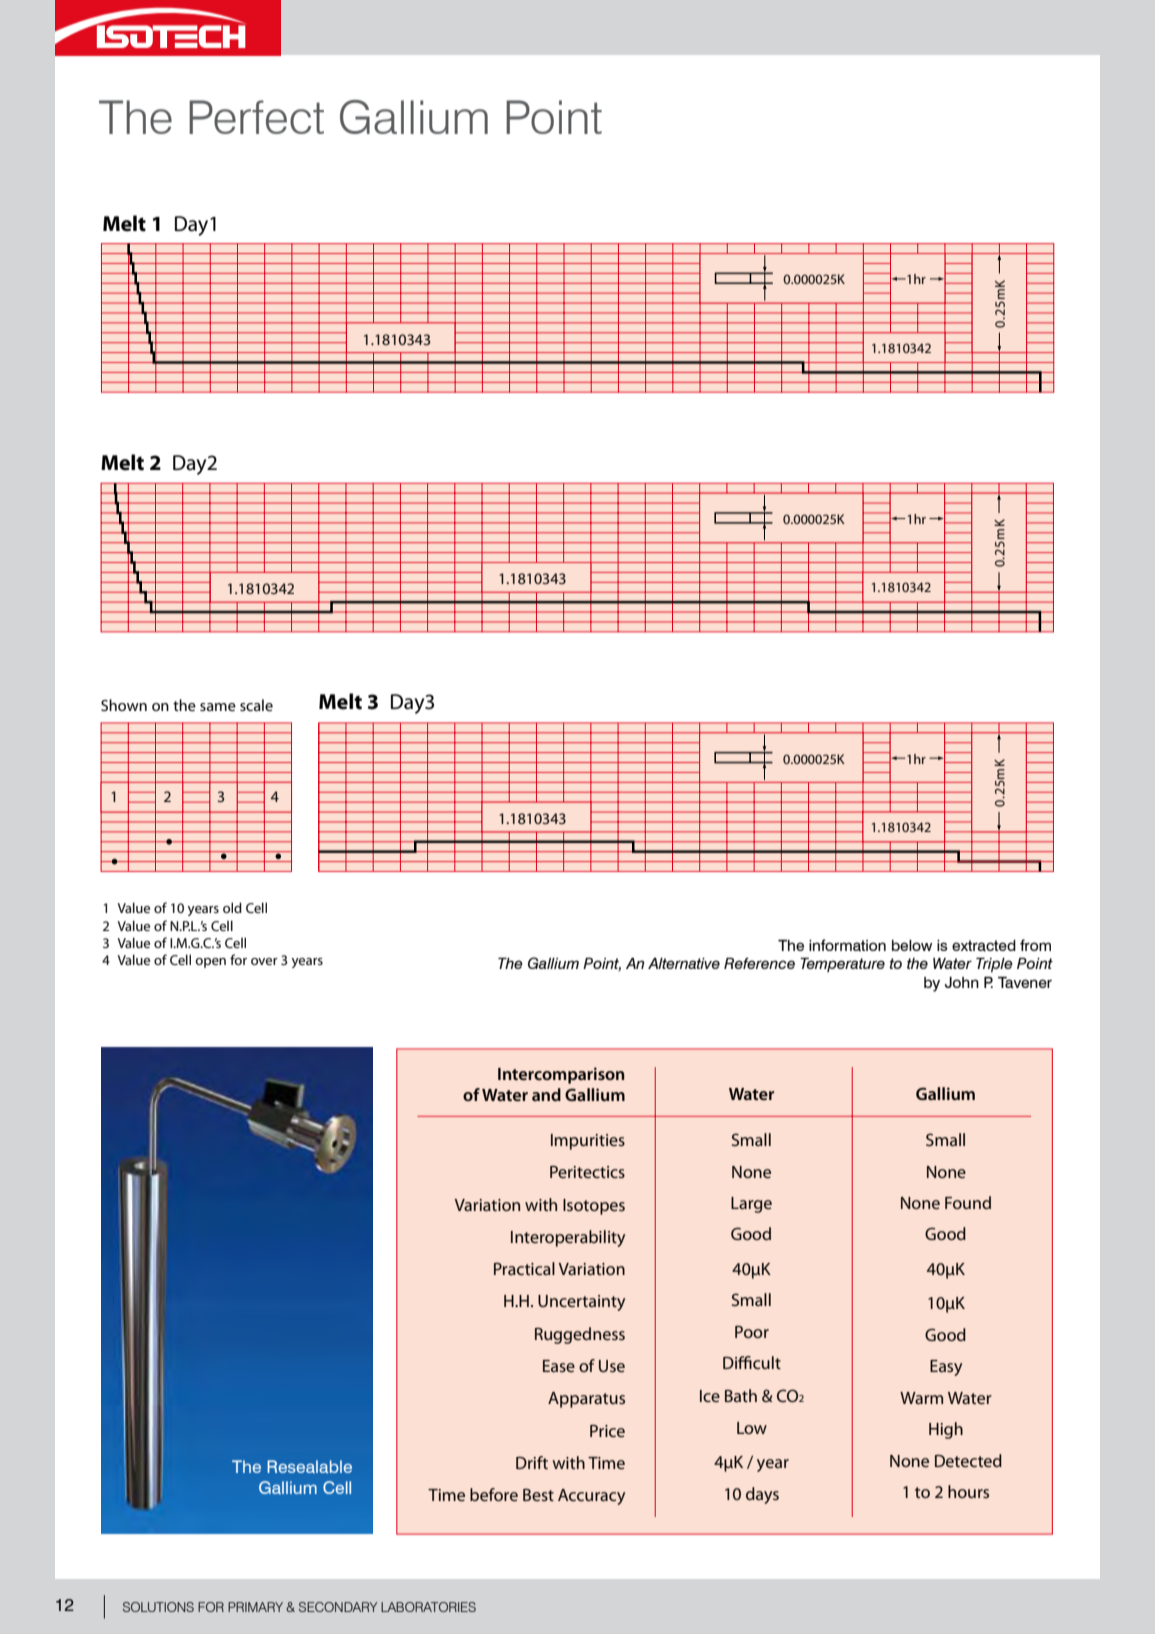 This screenshot has height=1634, width=1155. Describe the element at coordinates (255, 1607) in the screenshot. I see `PRIMARY` at that location.
